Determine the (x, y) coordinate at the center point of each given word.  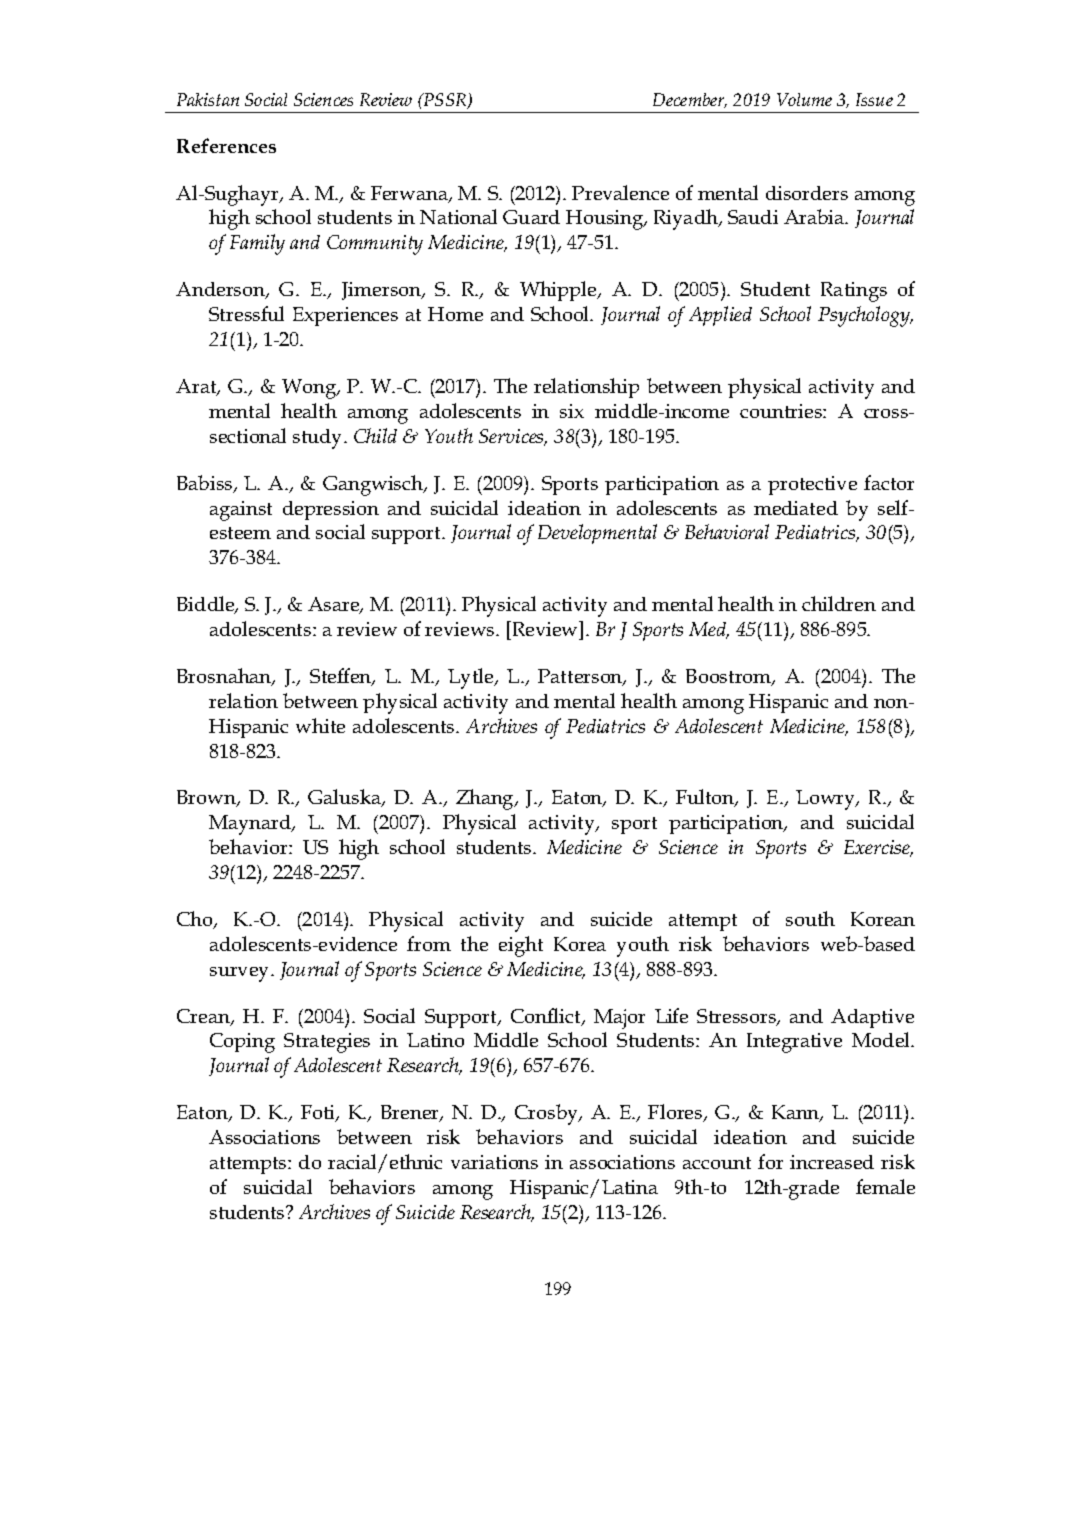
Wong (310, 389)
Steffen (342, 677)
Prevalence (620, 192)
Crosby (548, 1114)
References (226, 145)
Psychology (865, 316)
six (572, 411)
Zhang (486, 799)
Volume (804, 99)
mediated (796, 508)
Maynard (251, 825)
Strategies (327, 1043)
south (810, 918)
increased (832, 1162)
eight (521, 946)
